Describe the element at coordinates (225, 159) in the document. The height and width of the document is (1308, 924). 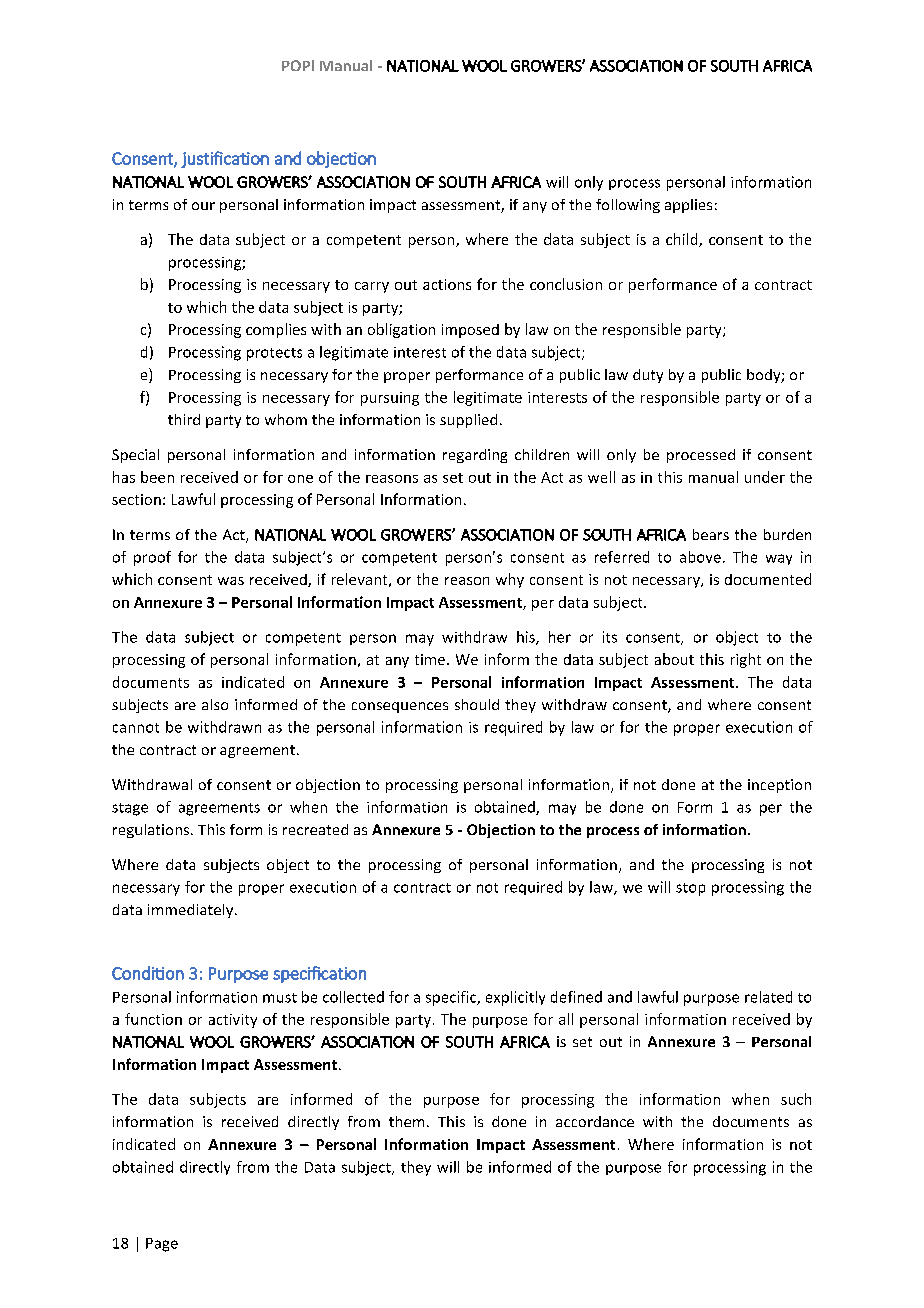
I see `justification` at that location.
